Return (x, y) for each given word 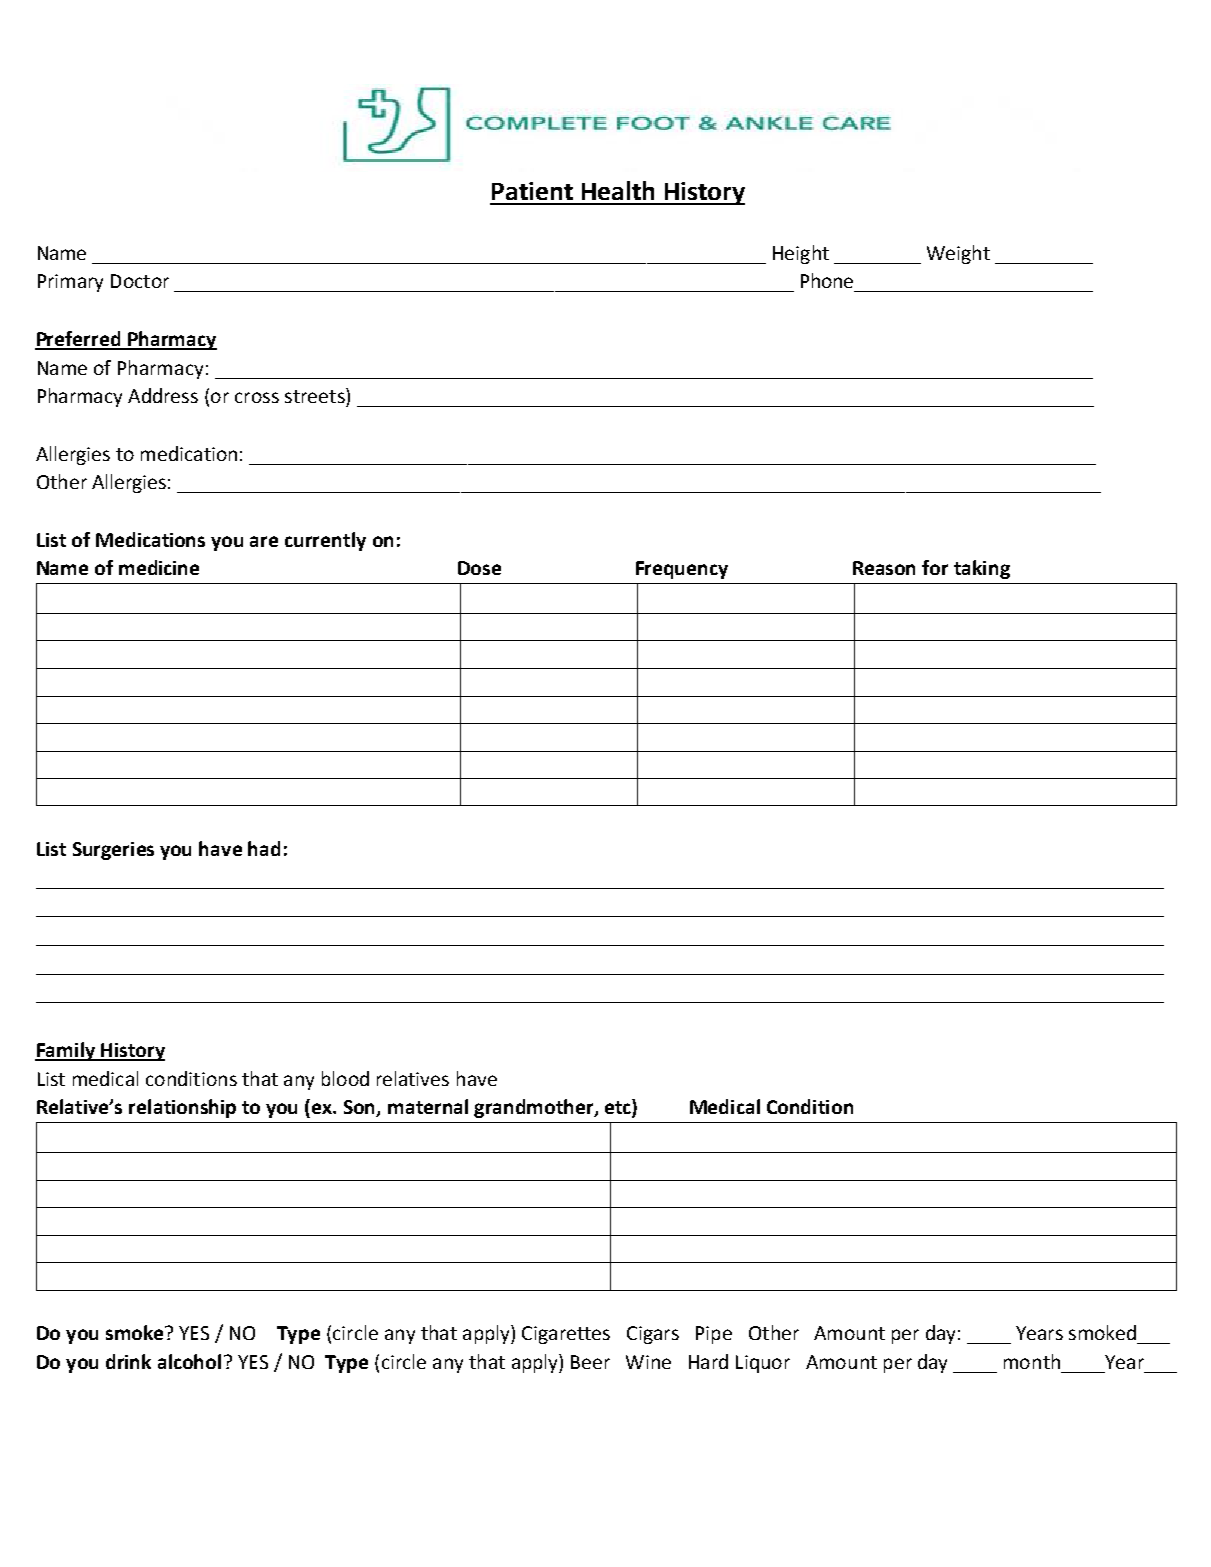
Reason (884, 568)
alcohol (189, 1361)
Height (801, 254)
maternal (428, 1106)
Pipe (714, 1335)
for (935, 567)
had (264, 848)
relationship (182, 1108)
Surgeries (113, 851)
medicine (159, 567)
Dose (479, 568)
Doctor (140, 281)
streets (316, 395)
